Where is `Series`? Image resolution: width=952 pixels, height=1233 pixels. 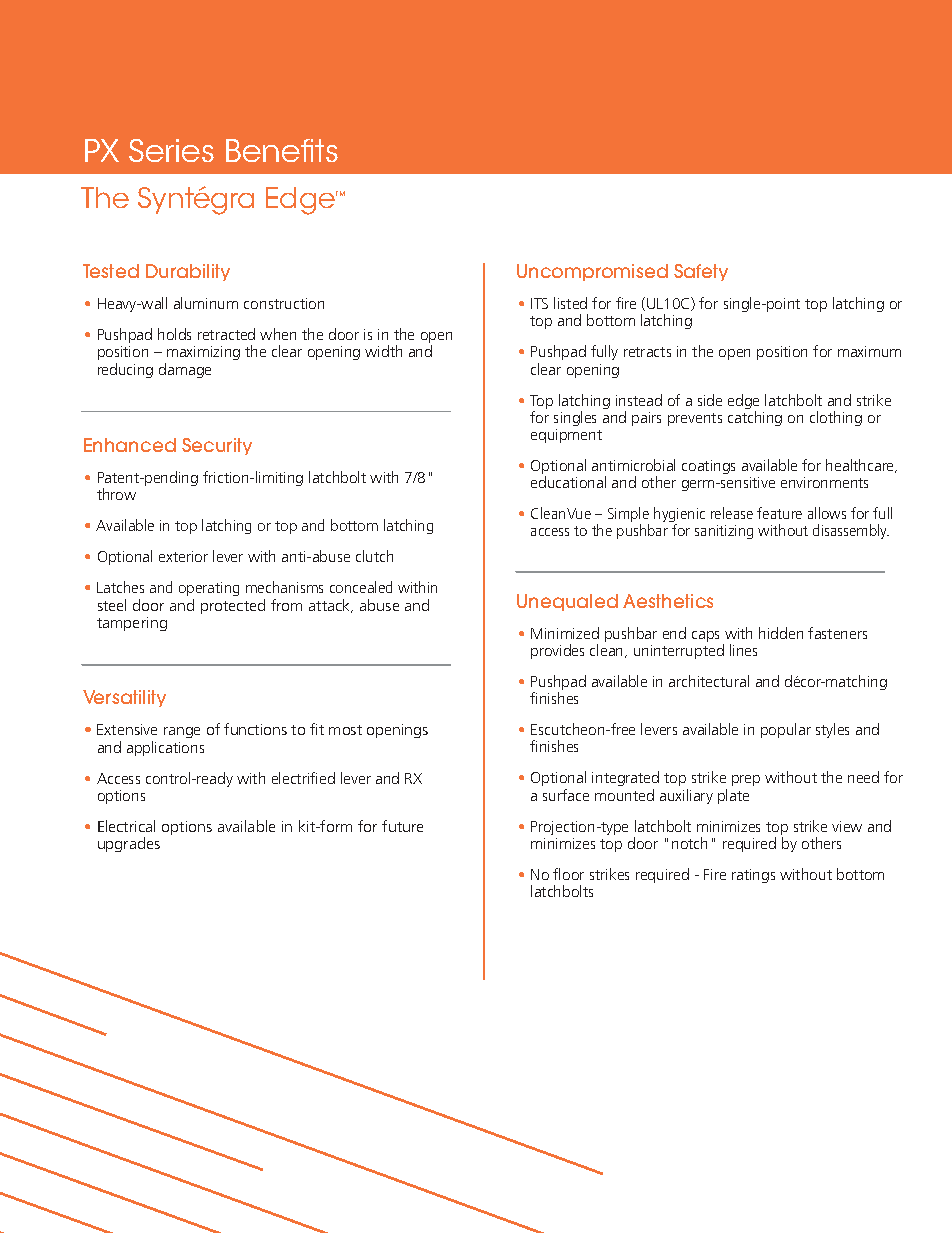 Series is located at coordinates (171, 150).
